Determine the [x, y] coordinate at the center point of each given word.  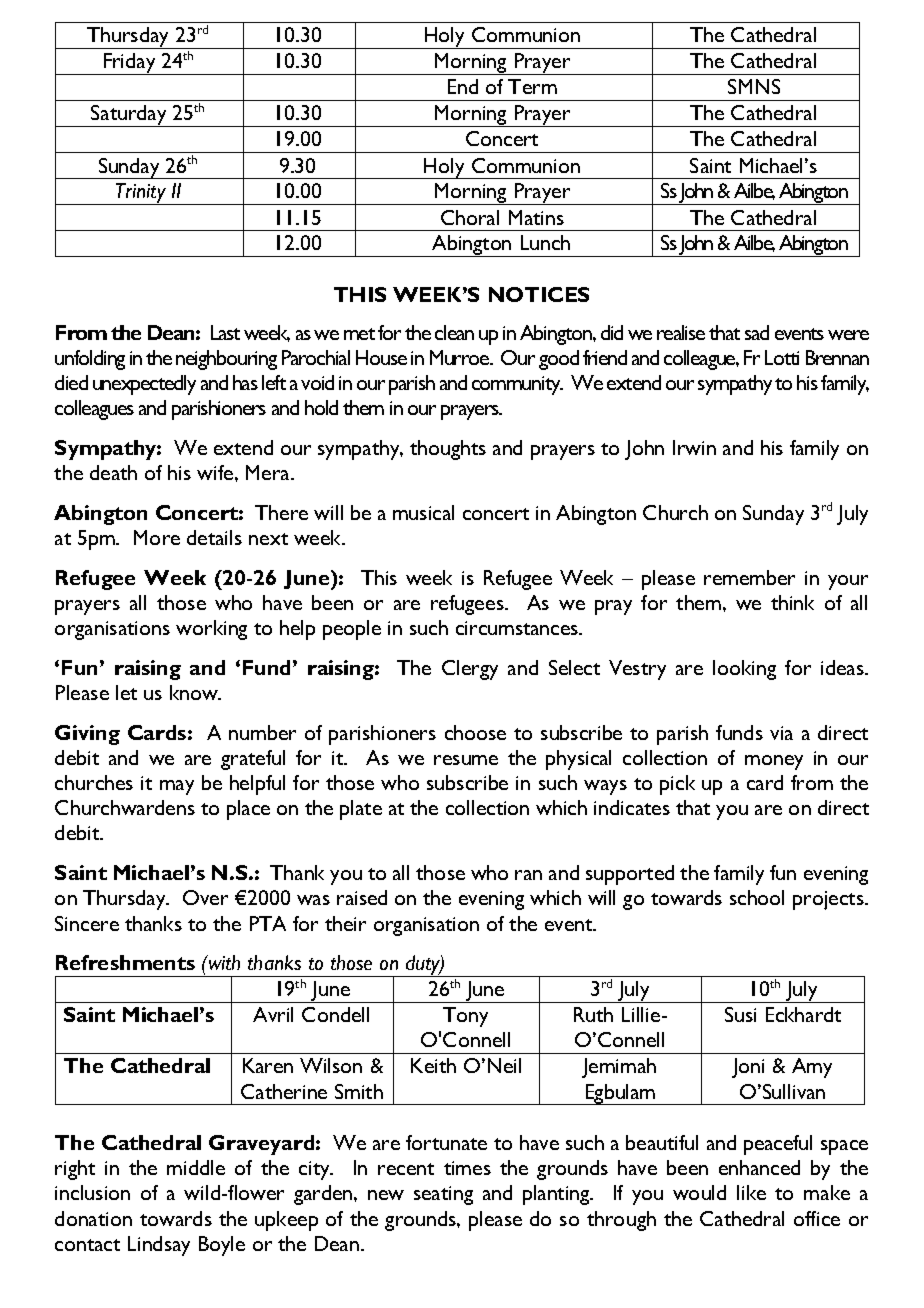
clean [454, 332]
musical [423, 512]
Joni [748, 1068]
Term [532, 86]
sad [757, 332]
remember [749, 577]
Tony [465, 1017]
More [157, 537]
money [774, 762]
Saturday [129, 116]
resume [466, 760]
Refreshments [125, 962]
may [177, 787]
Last [225, 332]
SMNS [754, 86]
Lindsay [159, 1246]
